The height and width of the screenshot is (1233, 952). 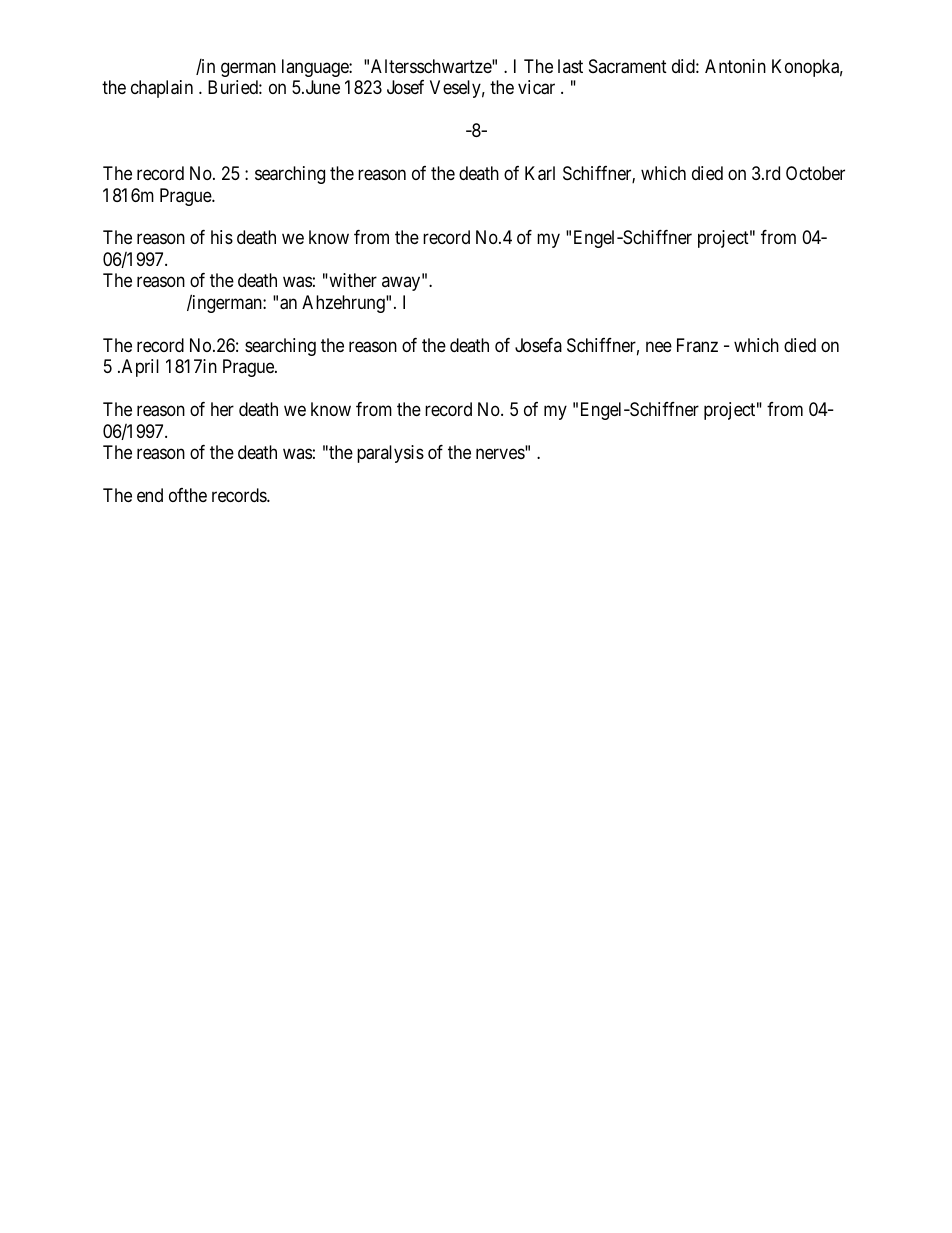 What do you see at coordinates (540, 173) in the screenshot?
I see `Karl` at bounding box center [540, 173].
